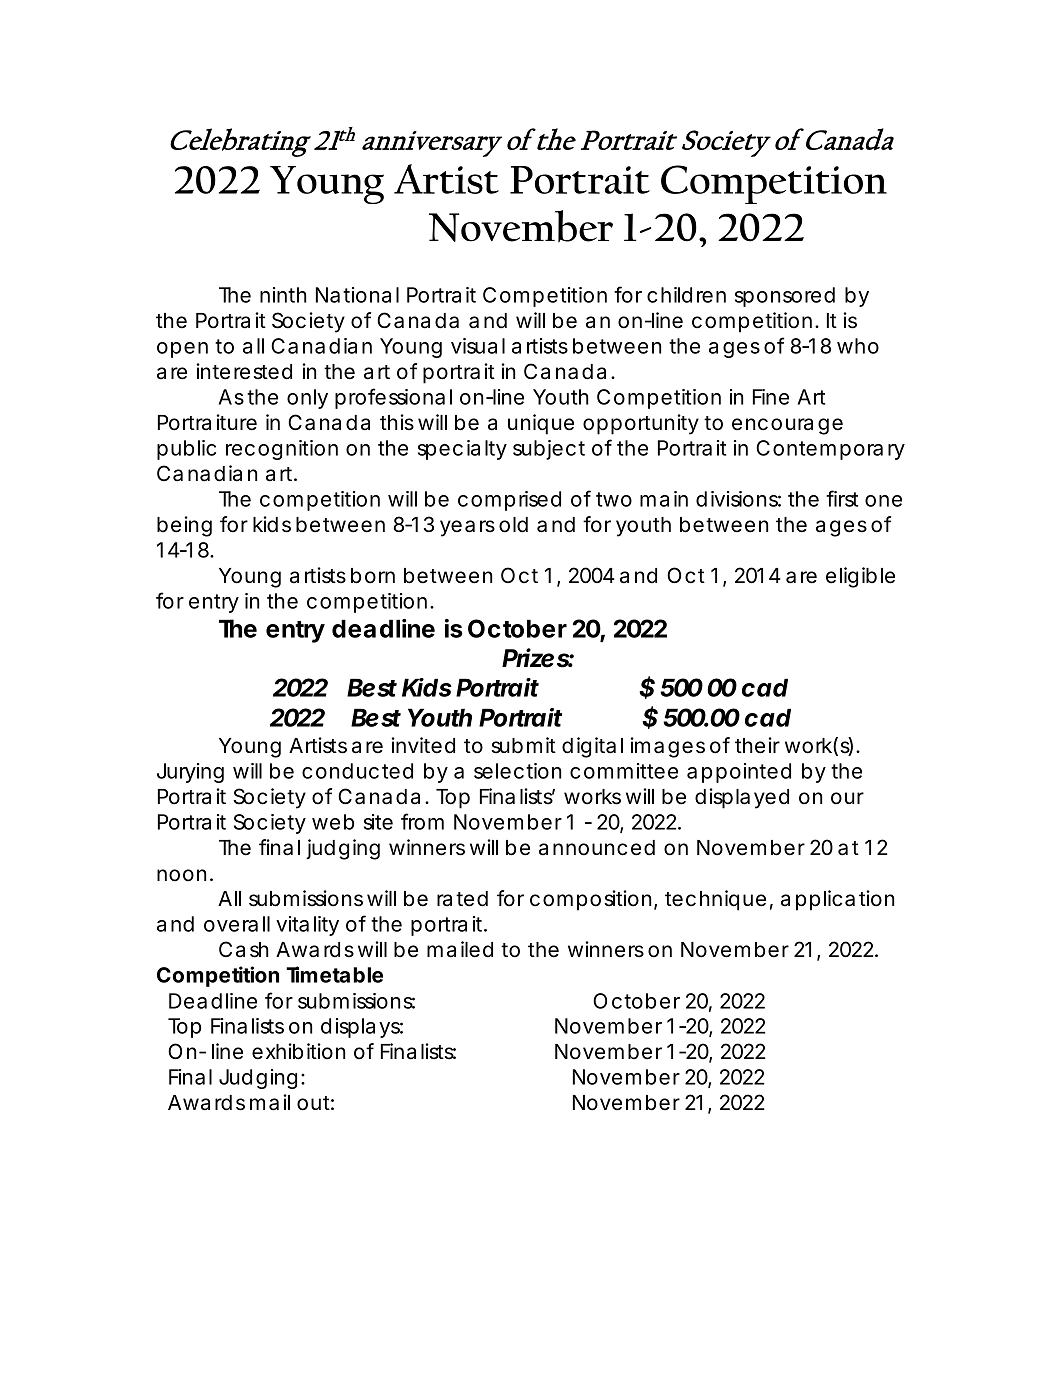  What do you see at coordinates (333, 822) in the image?
I see `web` at bounding box center [333, 822].
